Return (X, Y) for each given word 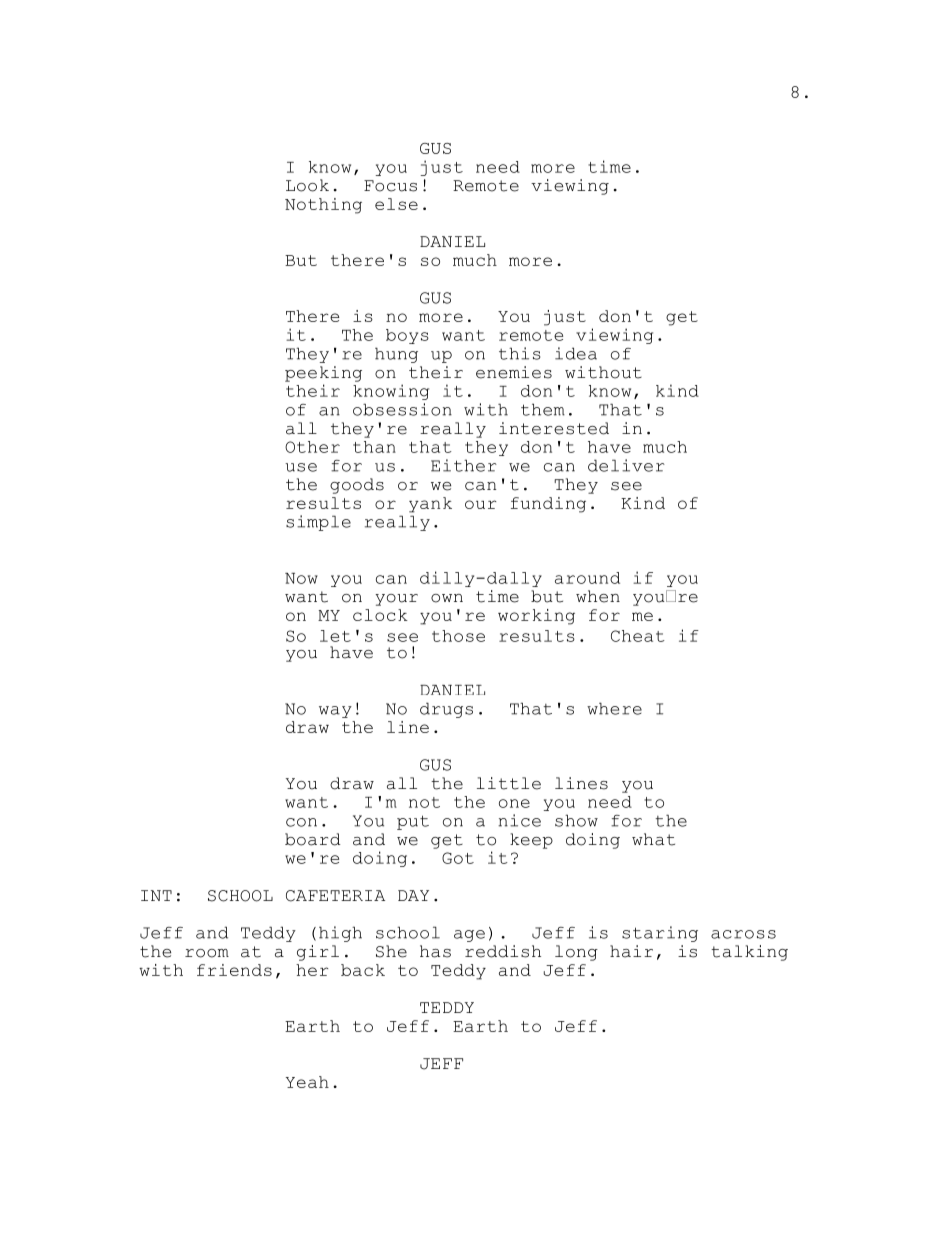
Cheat (638, 636)
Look (307, 185)
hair (631, 951)
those (458, 636)
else (396, 204)
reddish (503, 951)
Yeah (307, 1082)
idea (576, 353)
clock (380, 615)
